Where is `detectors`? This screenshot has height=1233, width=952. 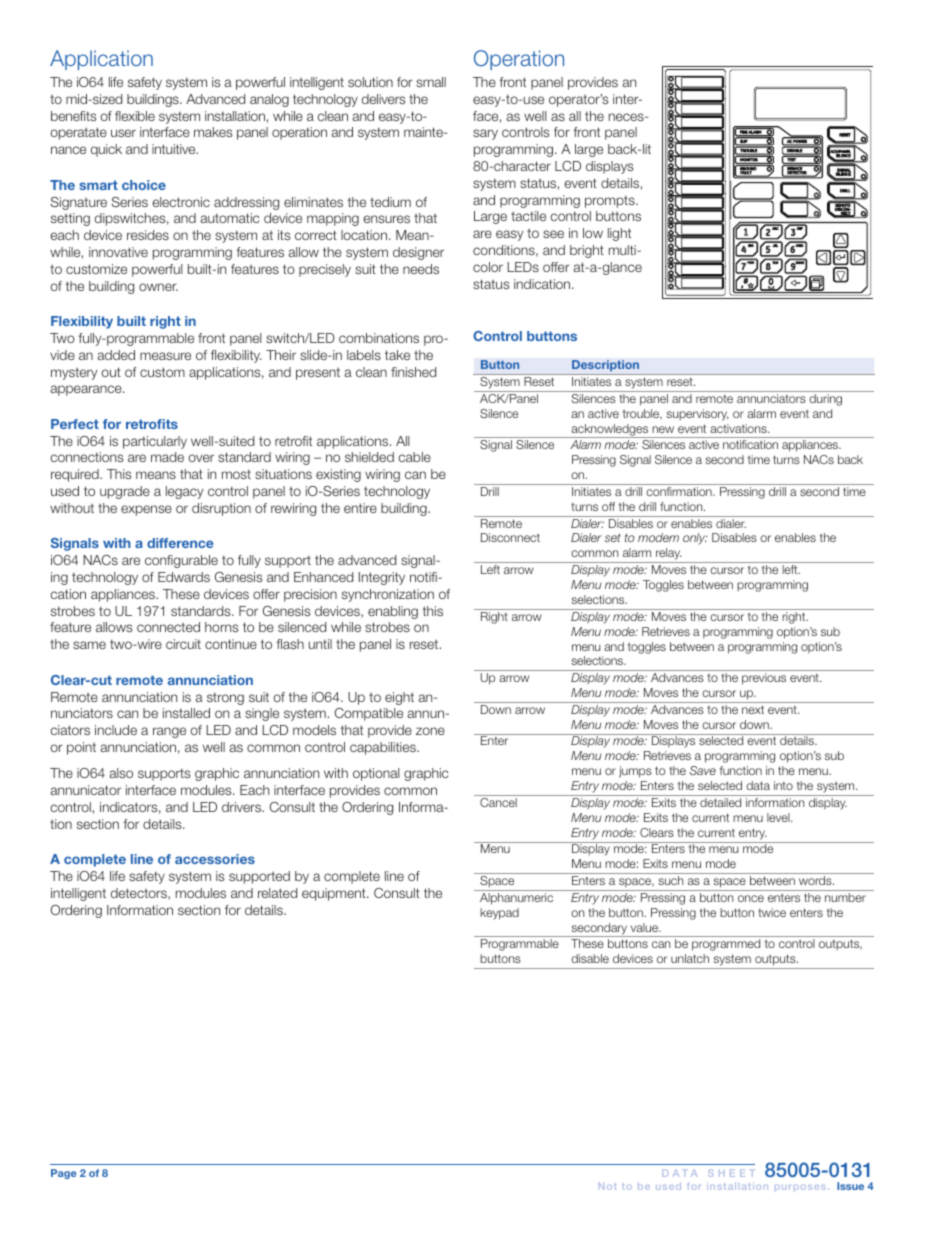 detectors is located at coordinates (140, 894).
